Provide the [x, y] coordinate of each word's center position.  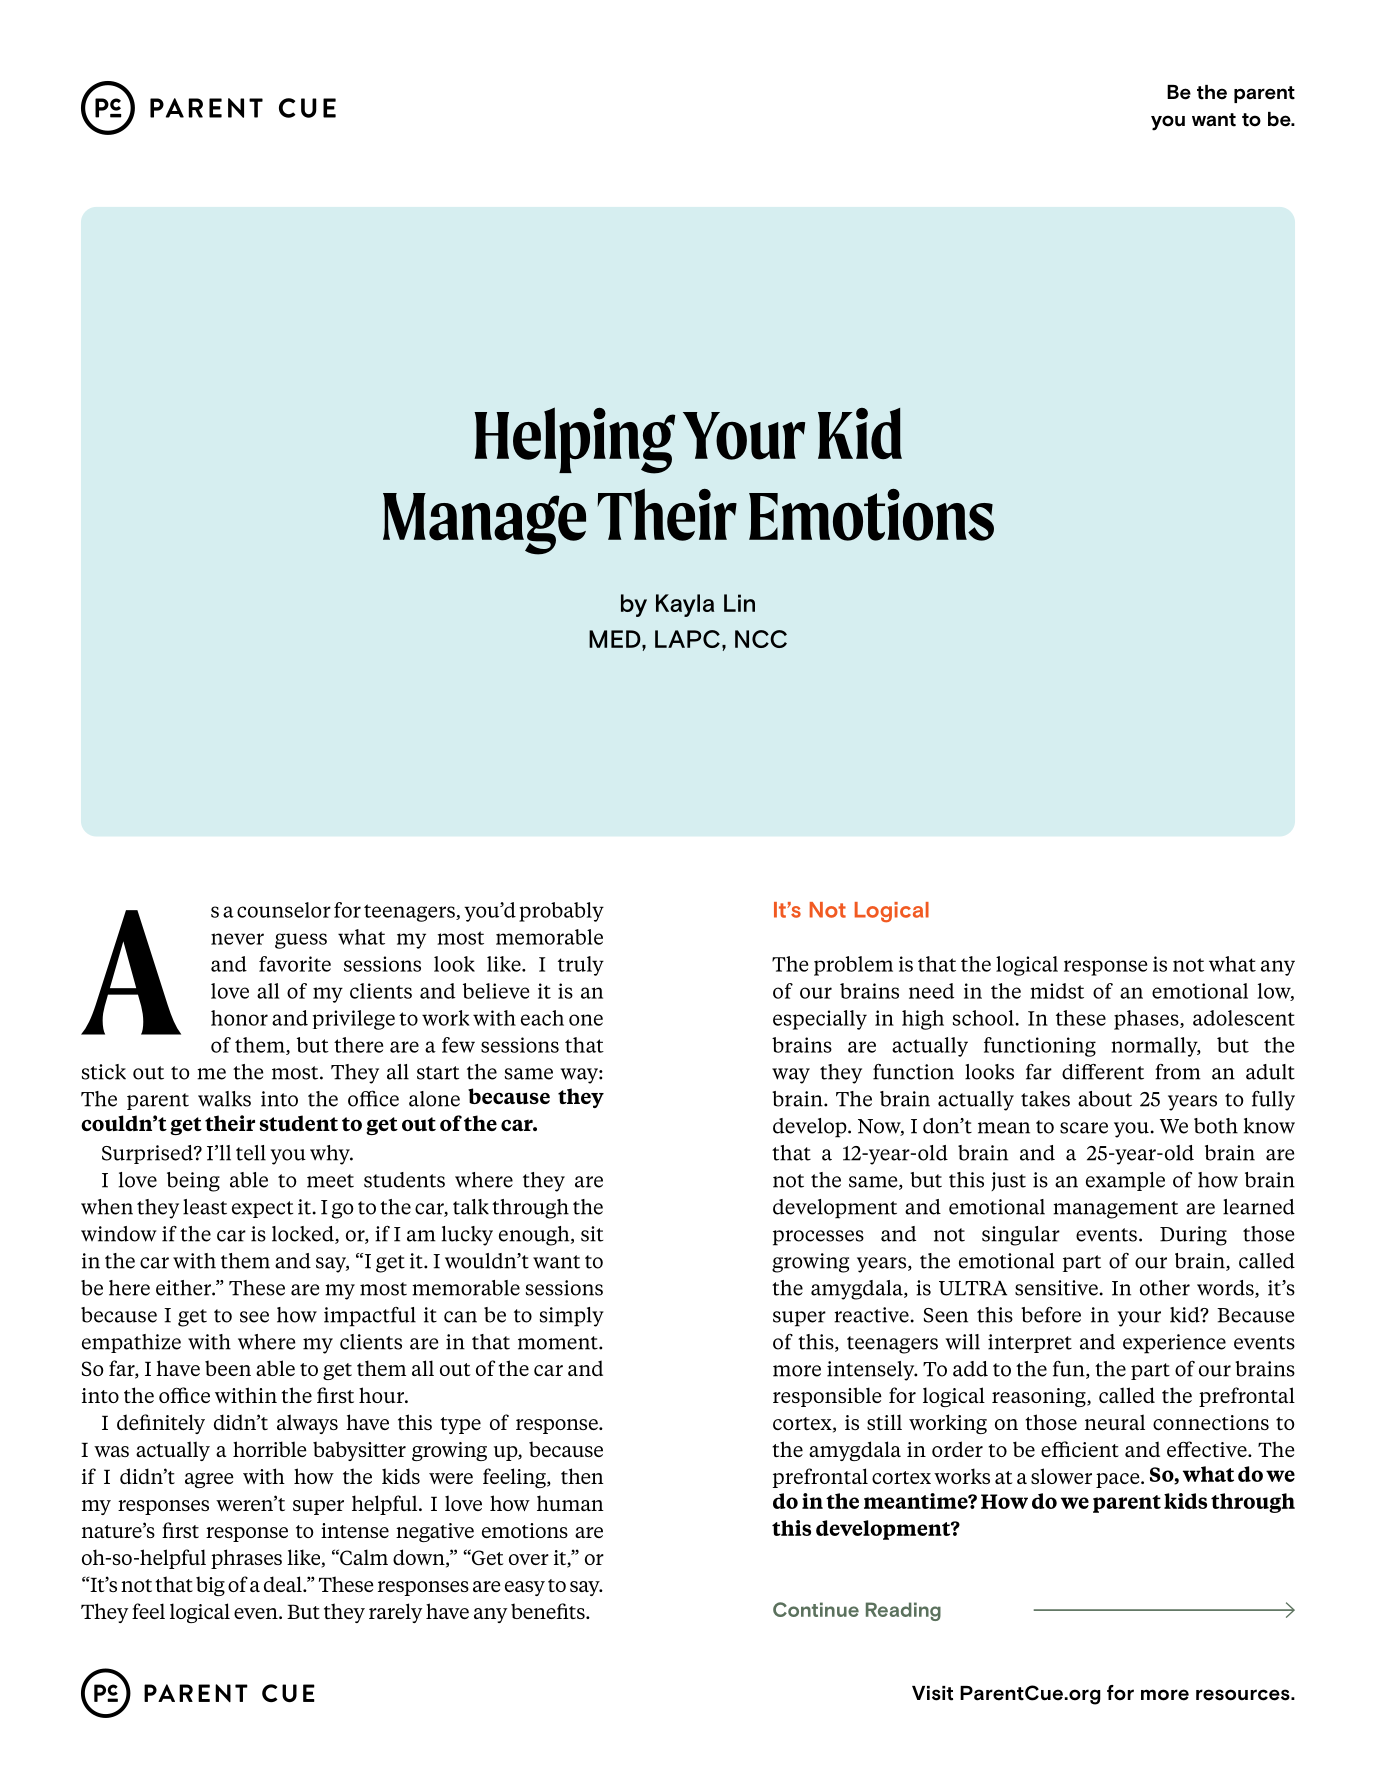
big [210, 1586]
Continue [816, 1609]
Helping [574, 440]
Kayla [685, 605]
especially [820, 1020]
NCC [761, 639]
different [1103, 1072]
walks [224, 1099]
